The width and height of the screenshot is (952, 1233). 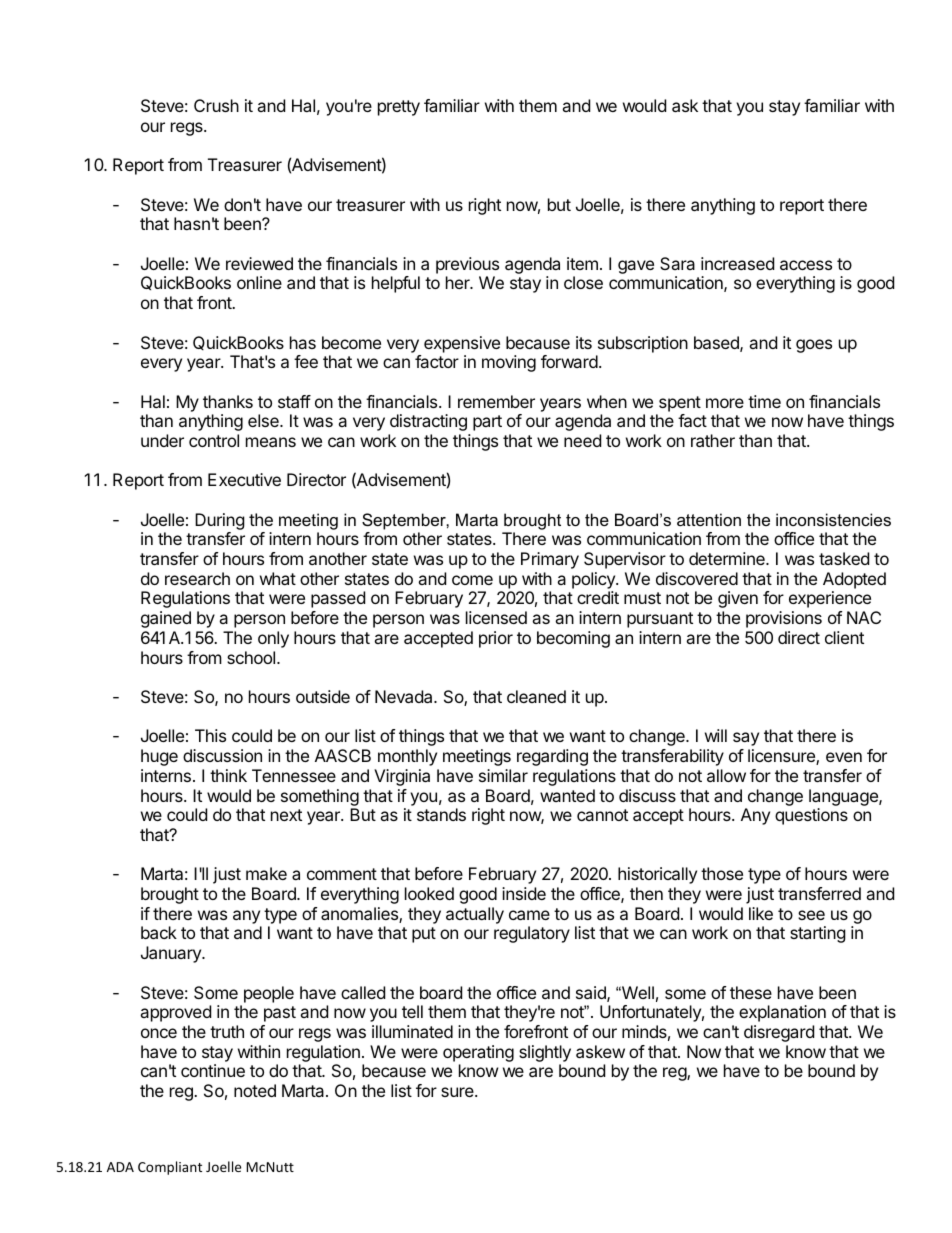 What do you see at coordinates (764, 401) in the screenshot?
I see `time` at bounding box center [764, 401].
